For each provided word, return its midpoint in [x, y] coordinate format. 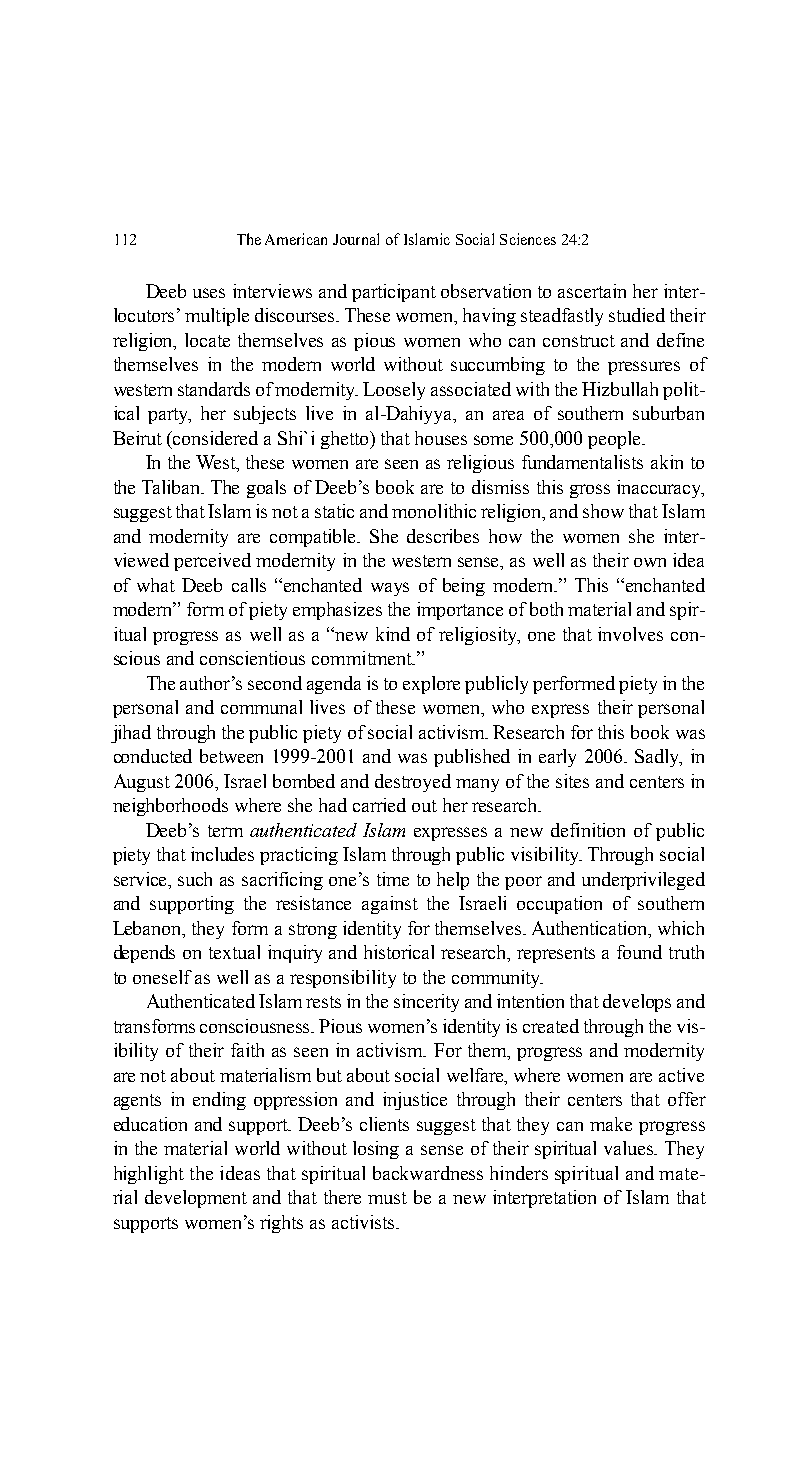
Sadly [658, 758]
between [231, 756]
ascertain [592, 291]
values [630, 1148]
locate [207, 340]
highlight [149, 1175]
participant [394, 293]
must [387, 1198]
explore [431, 685]
